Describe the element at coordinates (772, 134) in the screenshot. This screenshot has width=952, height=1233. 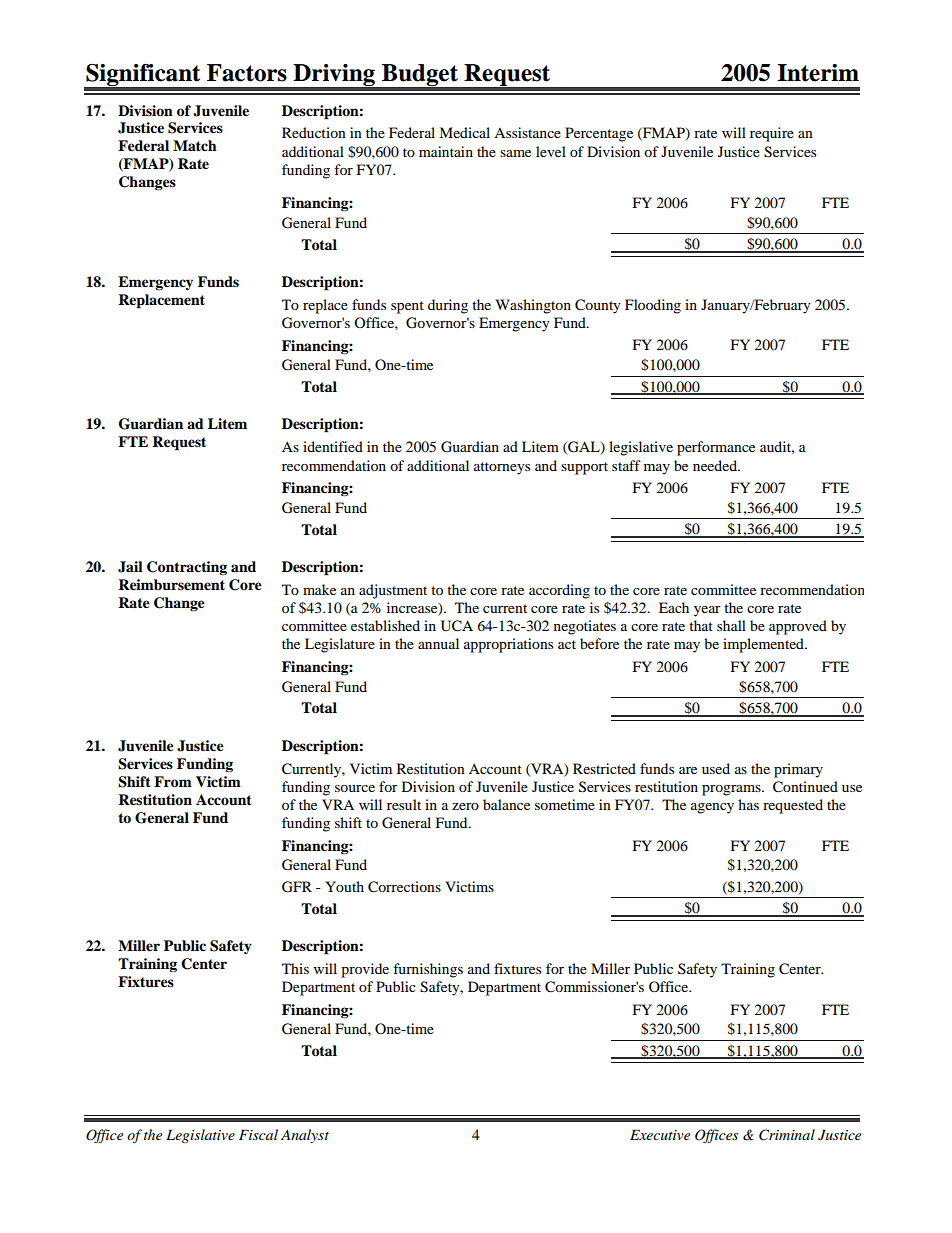
I see `require` at that location.
